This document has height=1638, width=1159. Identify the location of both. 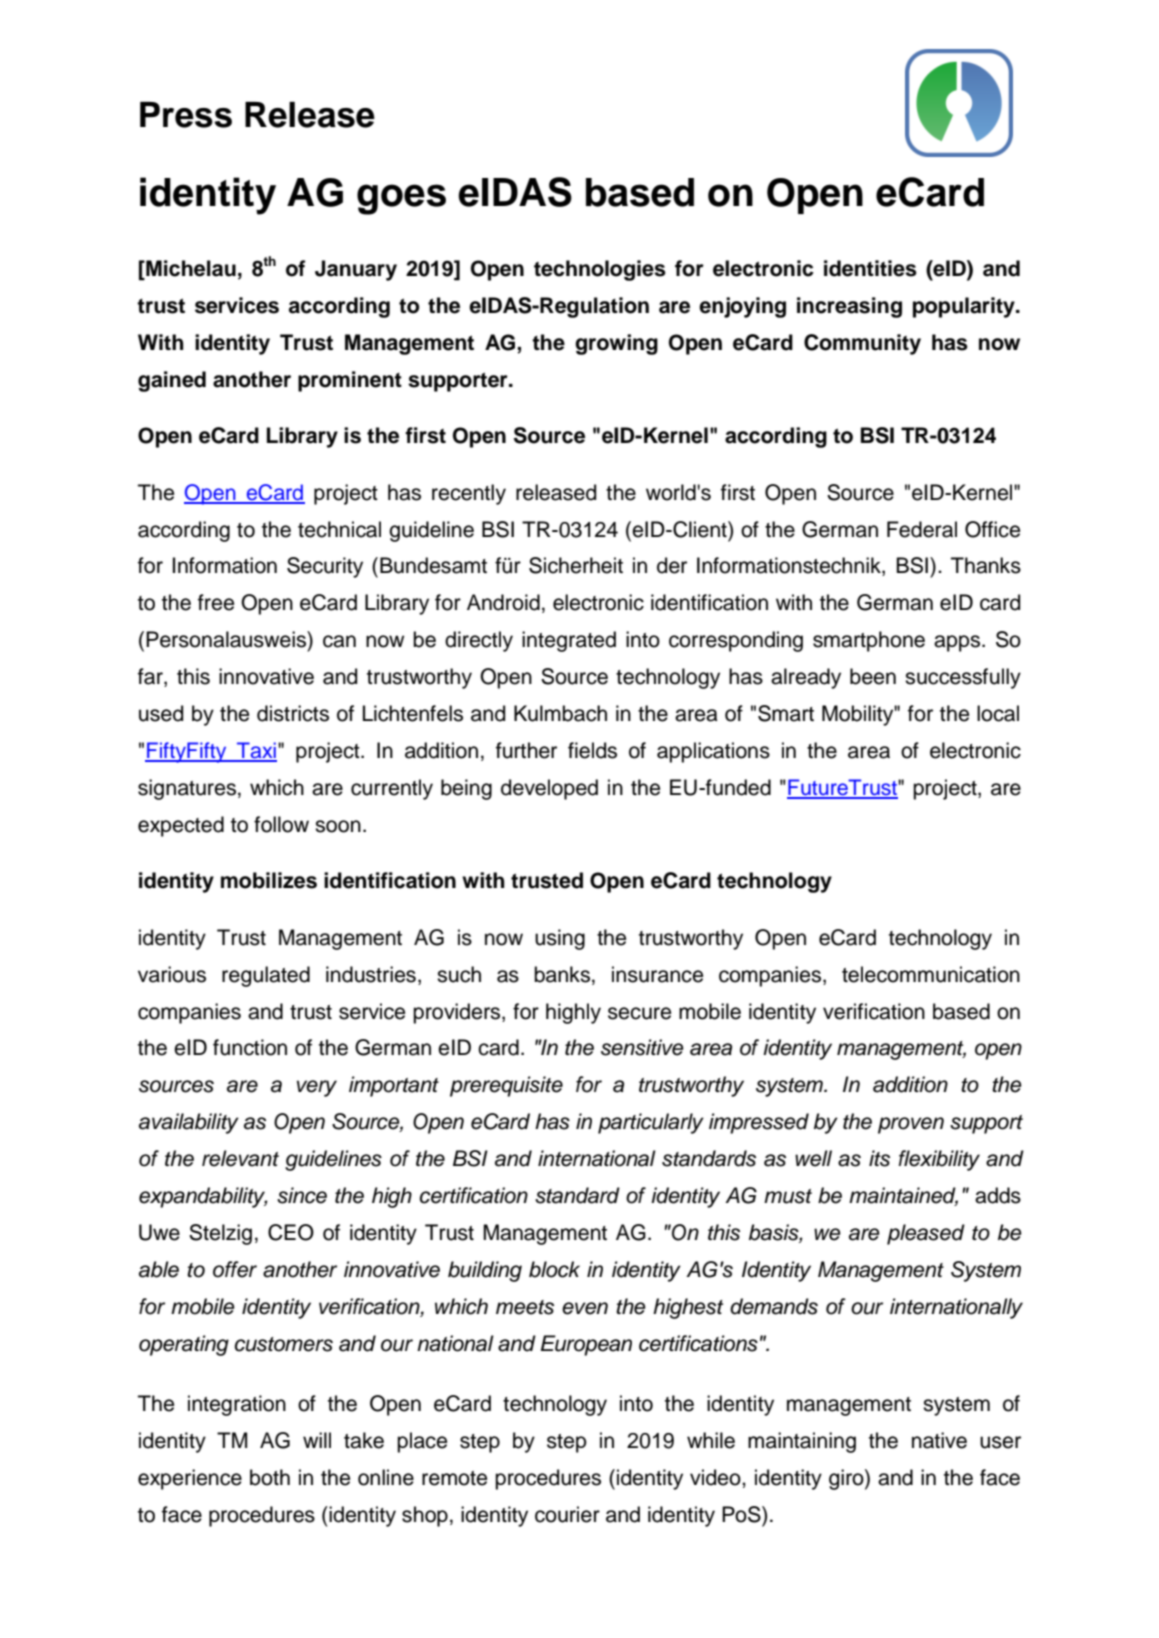
(270, 1477).
